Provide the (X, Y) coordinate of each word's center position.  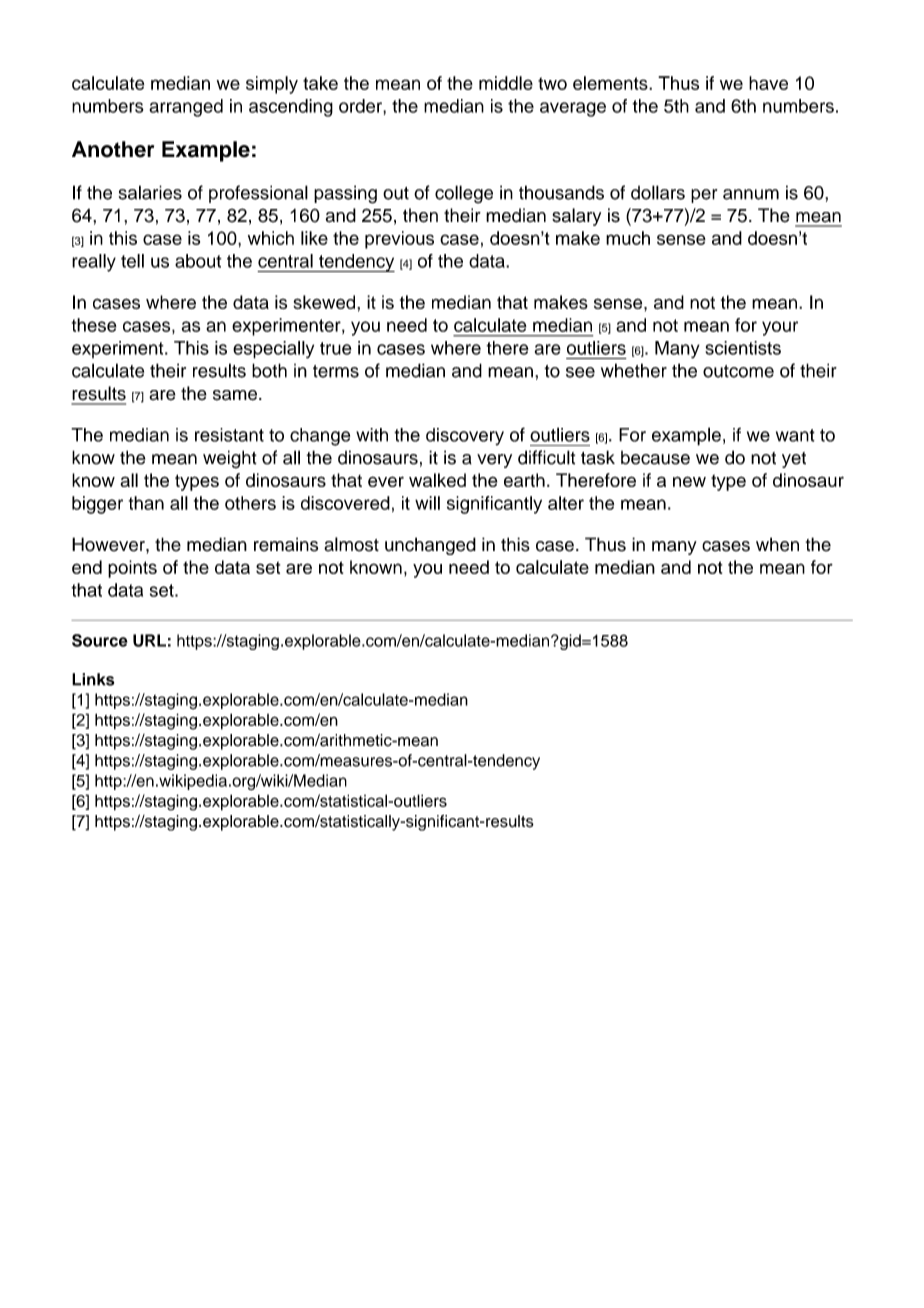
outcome (738, 371)
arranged (186, 108)
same (235, 395)
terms (336, 371)
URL (149, 640)
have (768, 83)
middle (506, 83)
